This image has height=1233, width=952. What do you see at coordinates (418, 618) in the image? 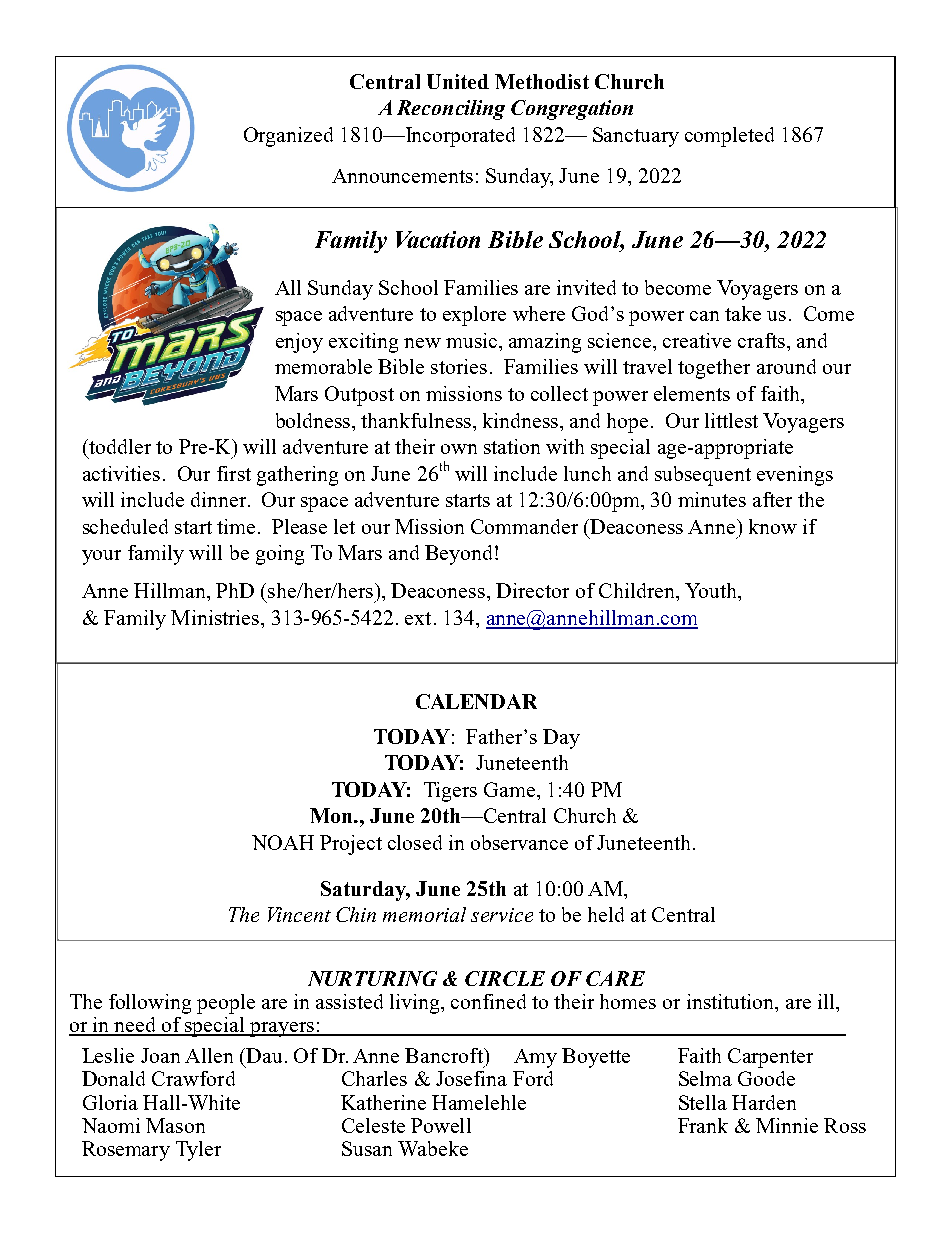
I see `ext` at bounding box center [418, 618].
